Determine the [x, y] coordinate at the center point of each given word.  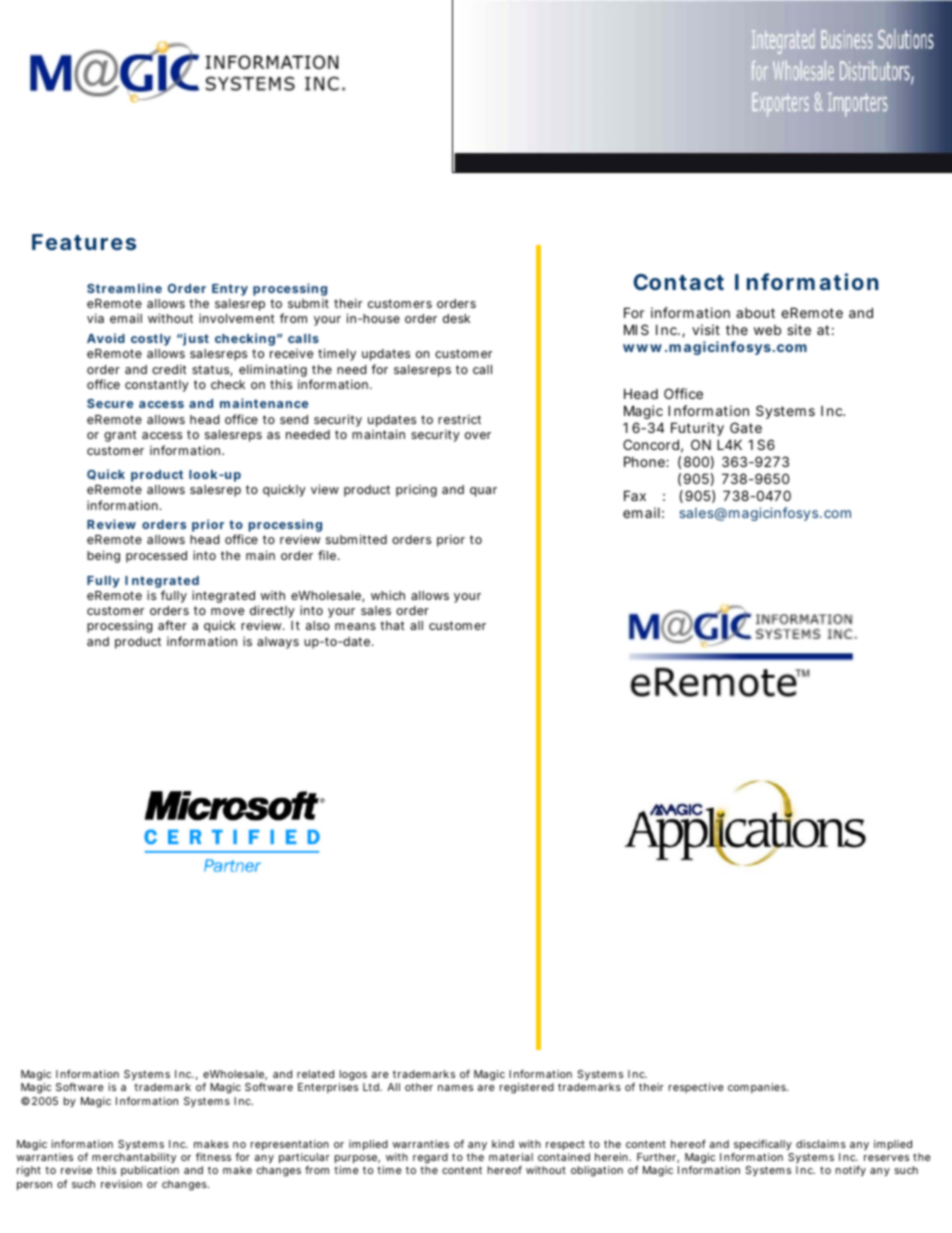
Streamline [124, 288]
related [315, 1074]
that [392, 625]
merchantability [134, 1160]
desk [456, 318]
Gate [746, 427]
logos [353, 1075]
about [755, 313]
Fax [635, 495]
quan [483, 492]
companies [758, 1088]
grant [120, 436]
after [172, 625]
